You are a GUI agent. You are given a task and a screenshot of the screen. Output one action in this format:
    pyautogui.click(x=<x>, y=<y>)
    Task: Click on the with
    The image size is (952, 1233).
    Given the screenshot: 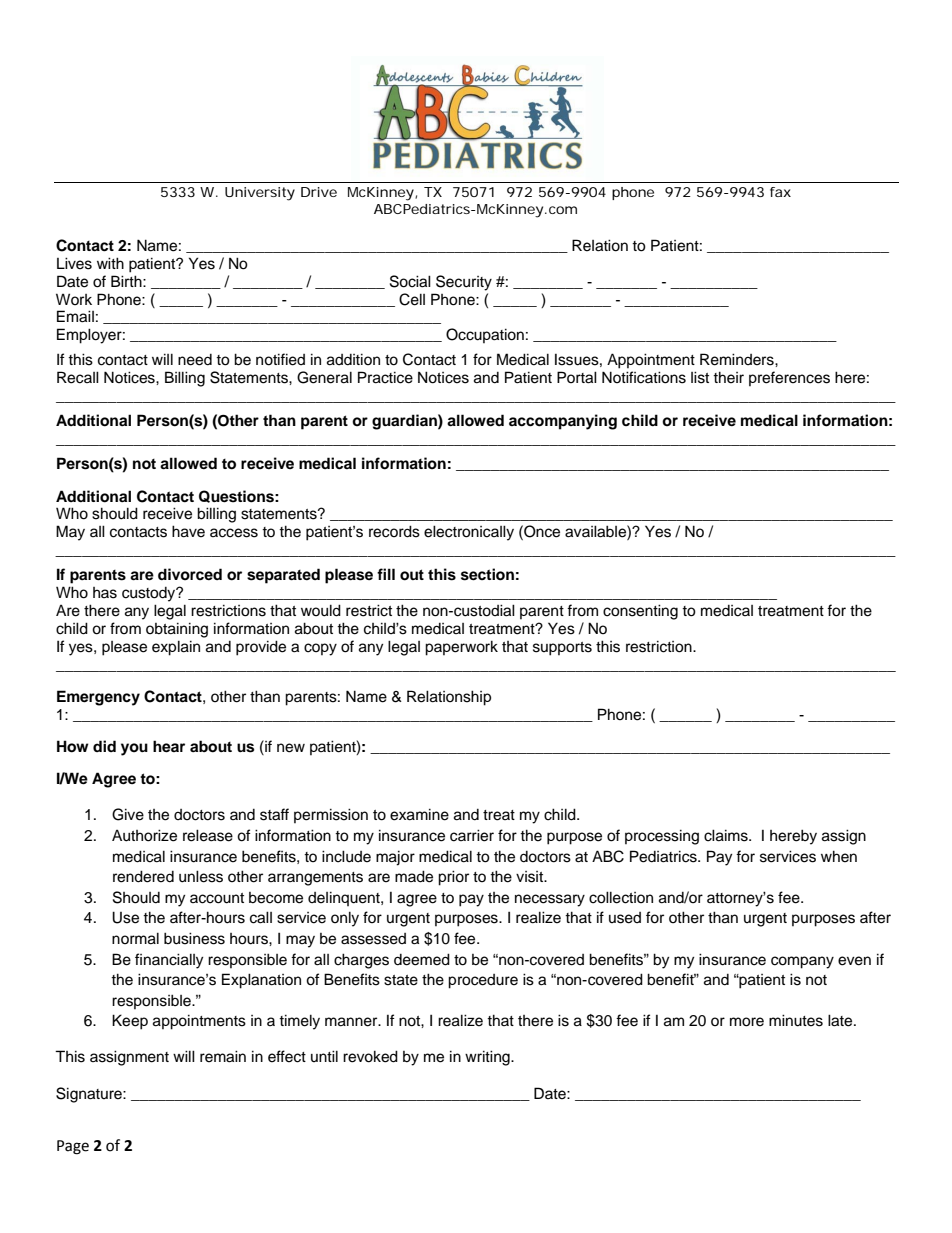 What is the action you would take?
    pyautogui.click(x=110, y=263)
